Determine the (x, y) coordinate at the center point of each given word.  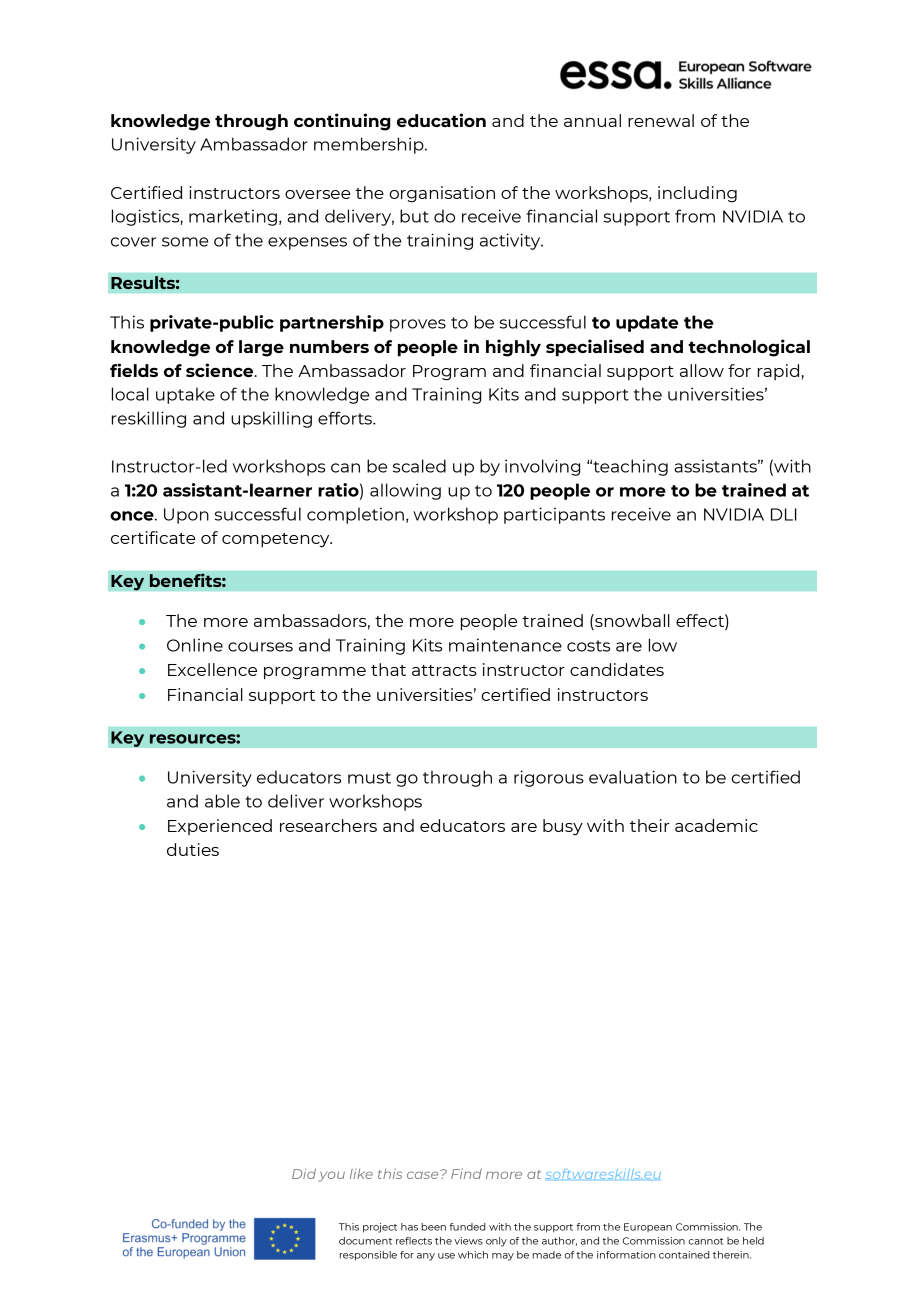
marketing (233, 217)
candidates (617, 669)
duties (193, 849)
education (441, 120)
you (331, 1176)
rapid (778, 372)
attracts (444, 670)
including (697, 194)
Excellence (212, 669)
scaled (419, 466)
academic (716, 825)
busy (563, 827)
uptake (185, 395)
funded (467, 1227)
